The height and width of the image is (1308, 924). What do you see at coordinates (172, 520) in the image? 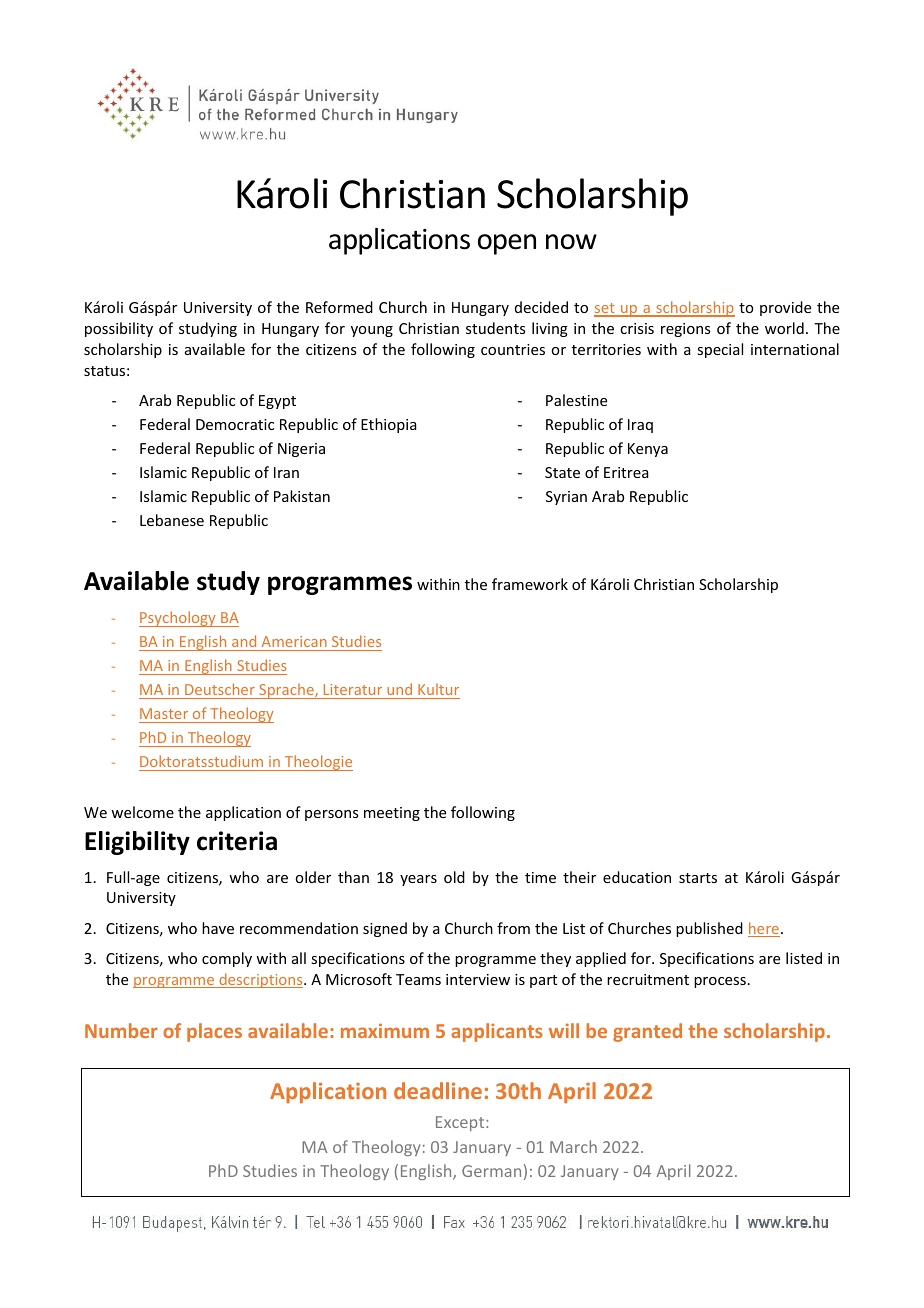
I see `Lebanese` at bounding box center [172, 520].
